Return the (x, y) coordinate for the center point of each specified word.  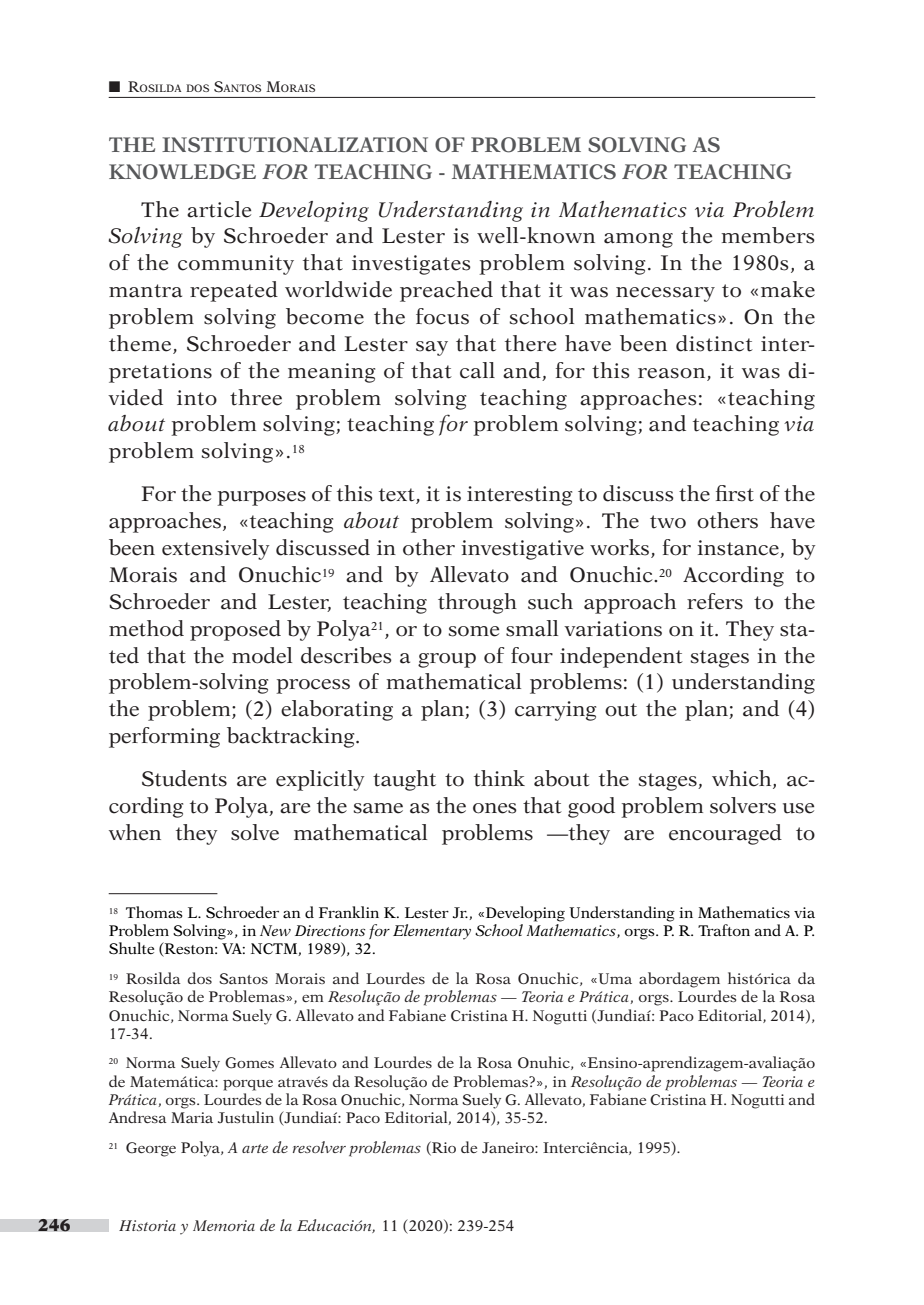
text (398, 496)
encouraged (725, 834)
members (768, 235)
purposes (261, 498)
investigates (411, 265)
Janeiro (509, 1147)
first (735, 493)
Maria (192, 1117)
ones (495, 808)
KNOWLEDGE (182, 172)
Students (184, 778)
